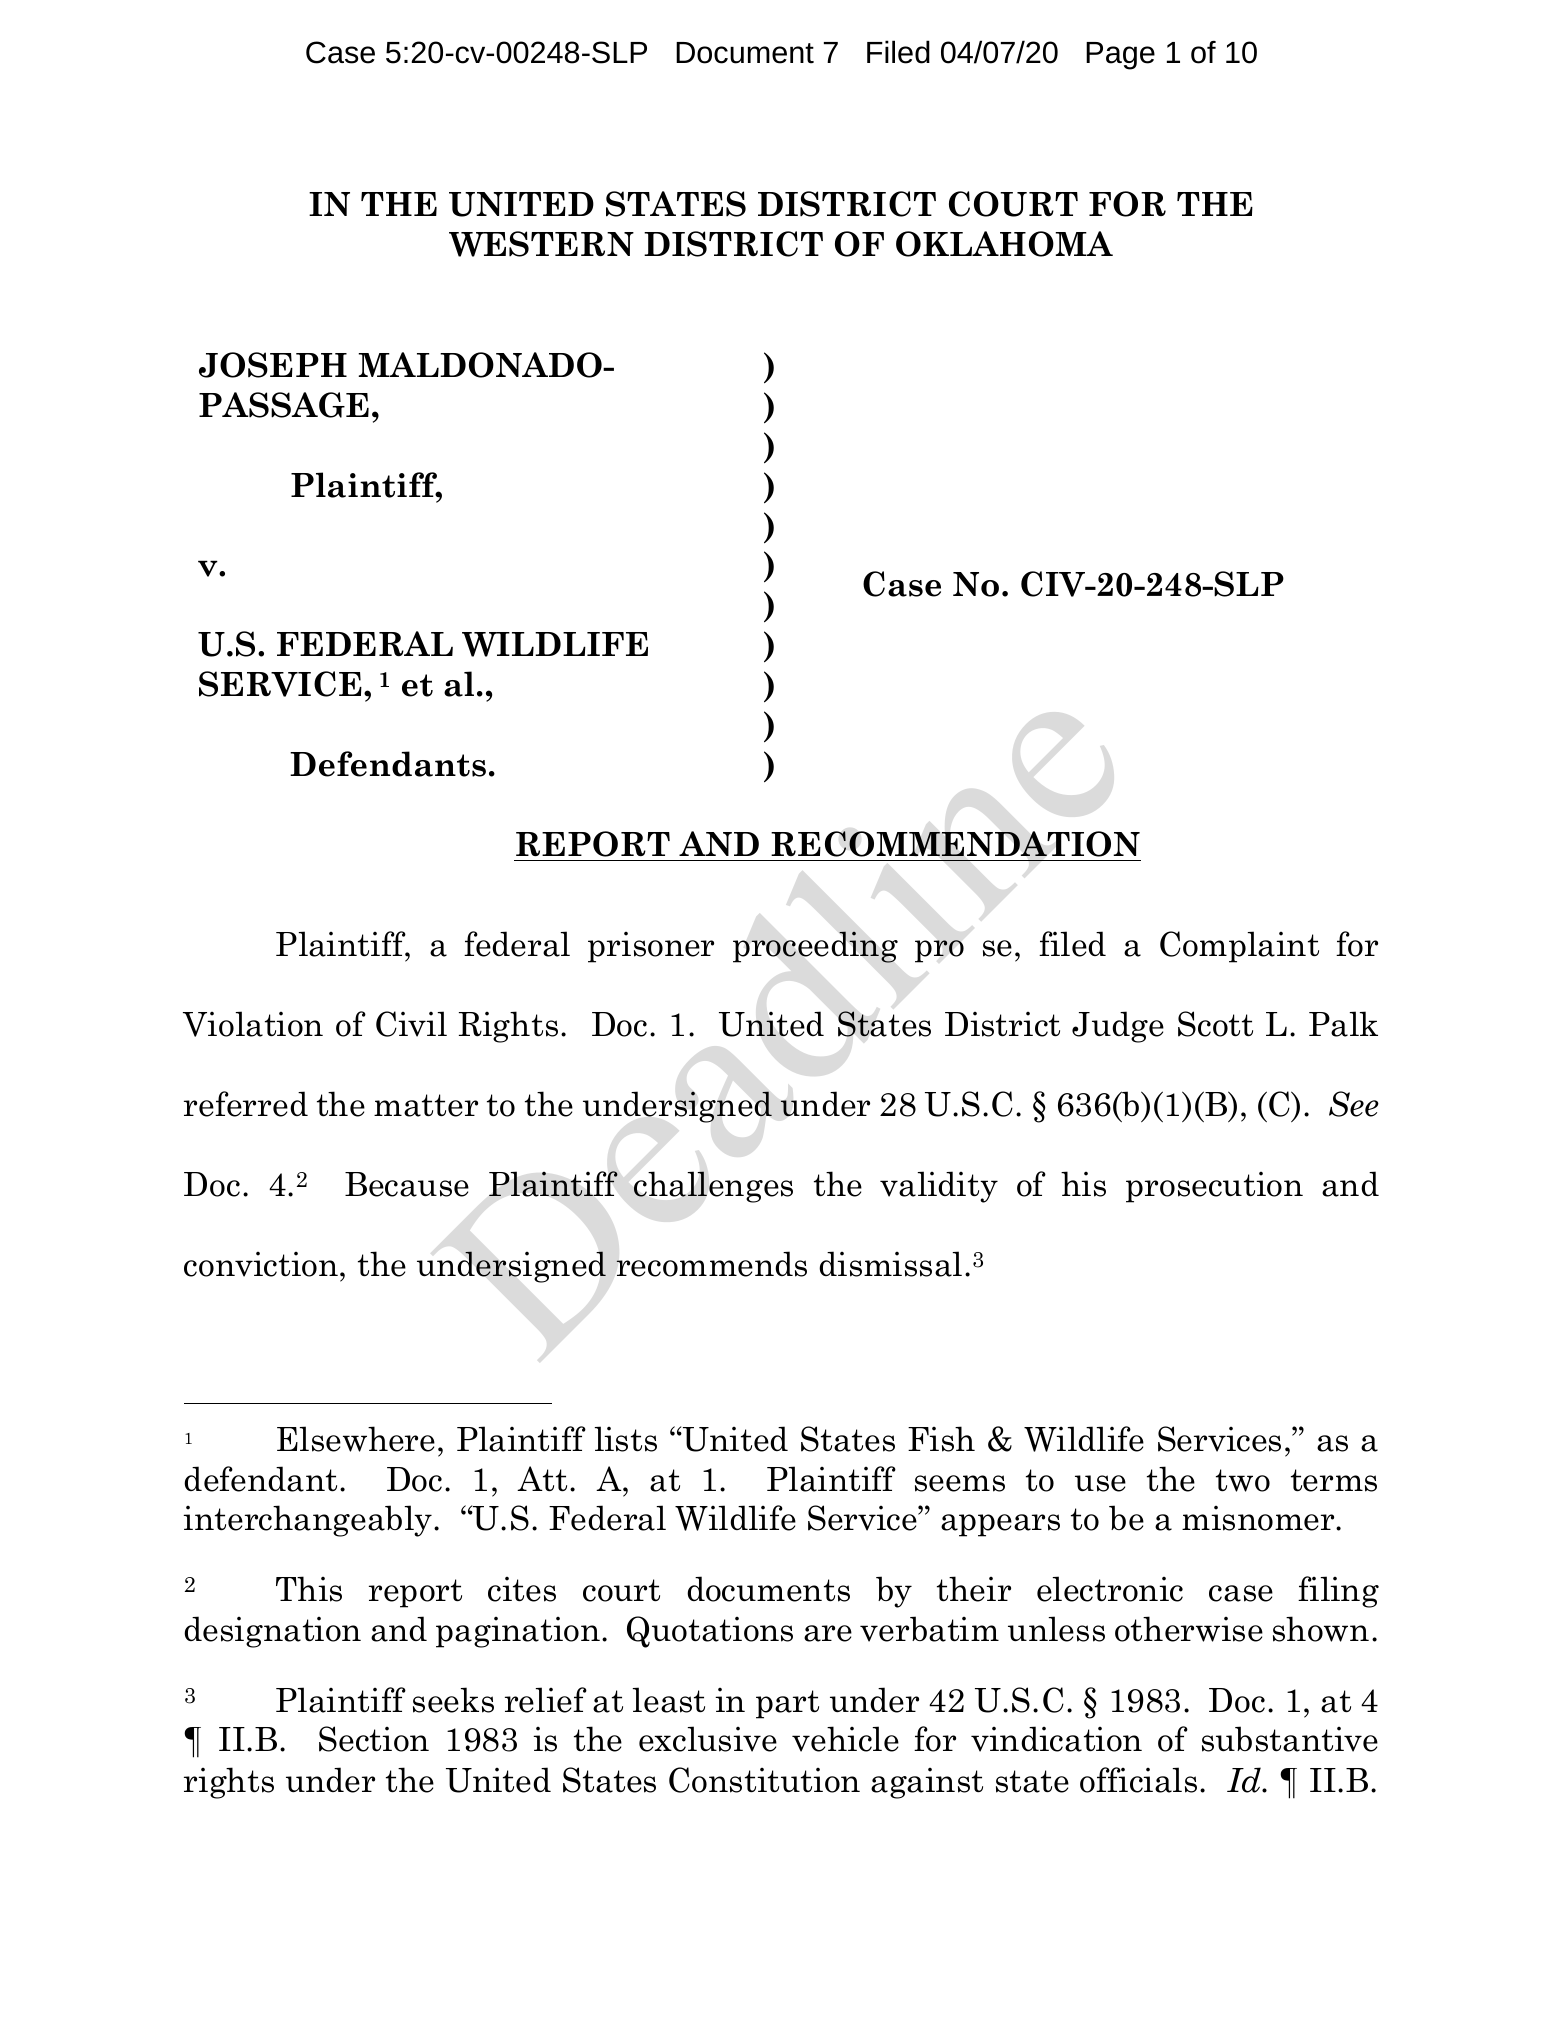 Image resolution: width=1563 pixels, height=2023 pixels. What do you see at coordinates (374, 1739) in the screenshot?
I see `Section` at bounding box center [374, 1739].
